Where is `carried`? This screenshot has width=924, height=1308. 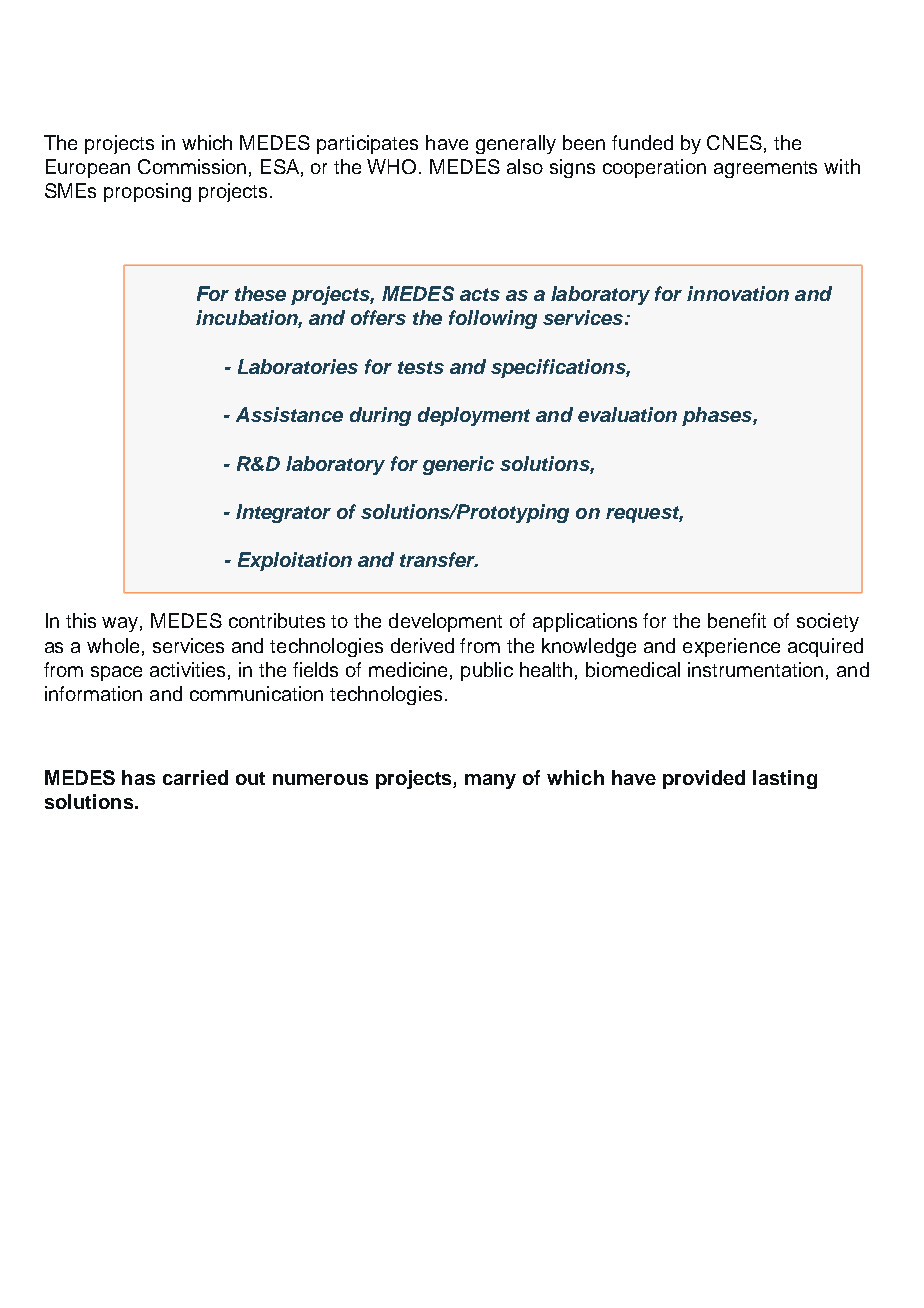 carried is located at coordinates (195, 777).
